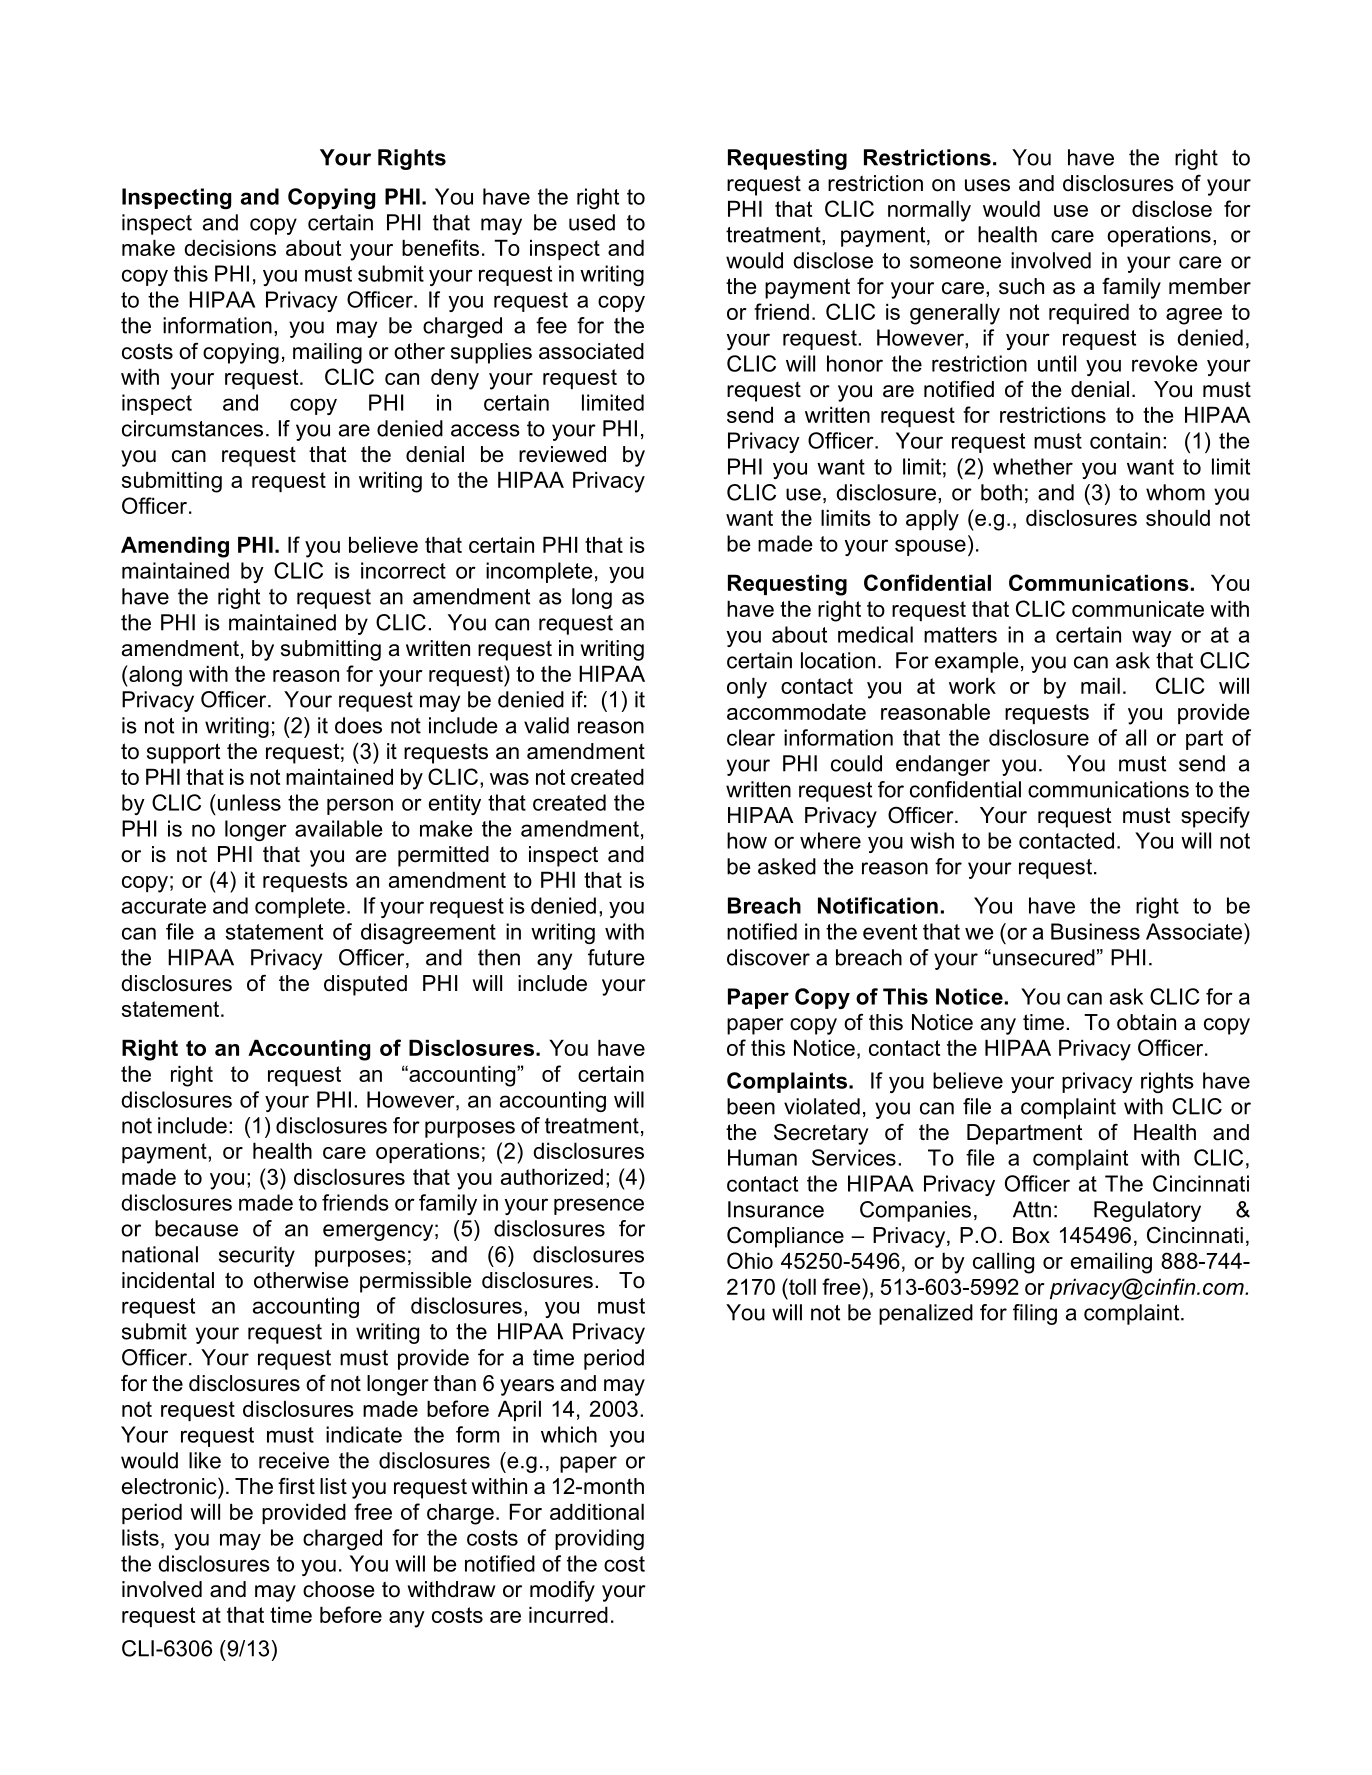 Image resolution: width=1372 pixels, height=1775 pixels. I want to click on such, so click(1021, 286).
